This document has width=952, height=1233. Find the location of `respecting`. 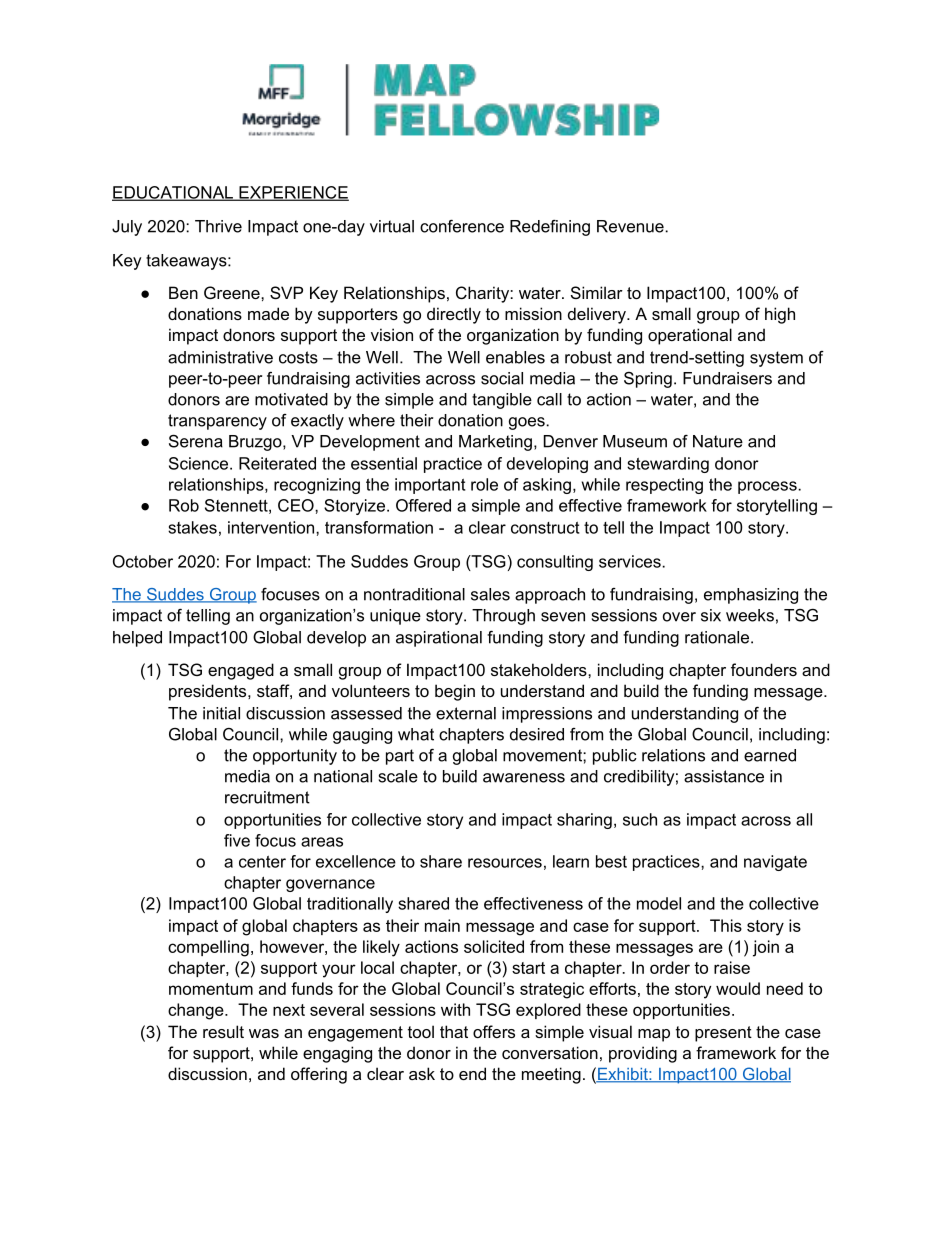

respecting is located at coordinates (664, 486).
